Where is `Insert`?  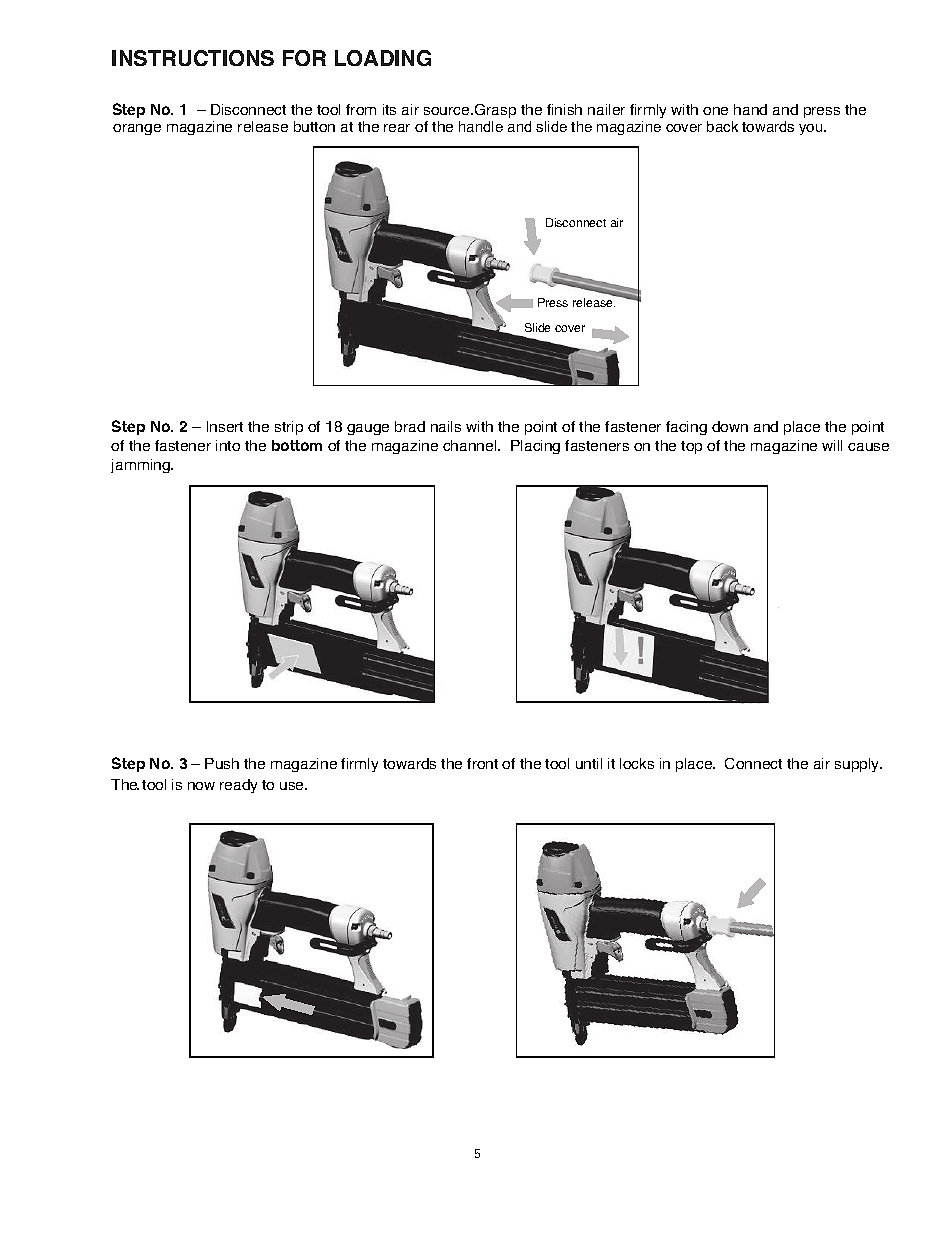 Insert is located at coordinates (225, 426).
